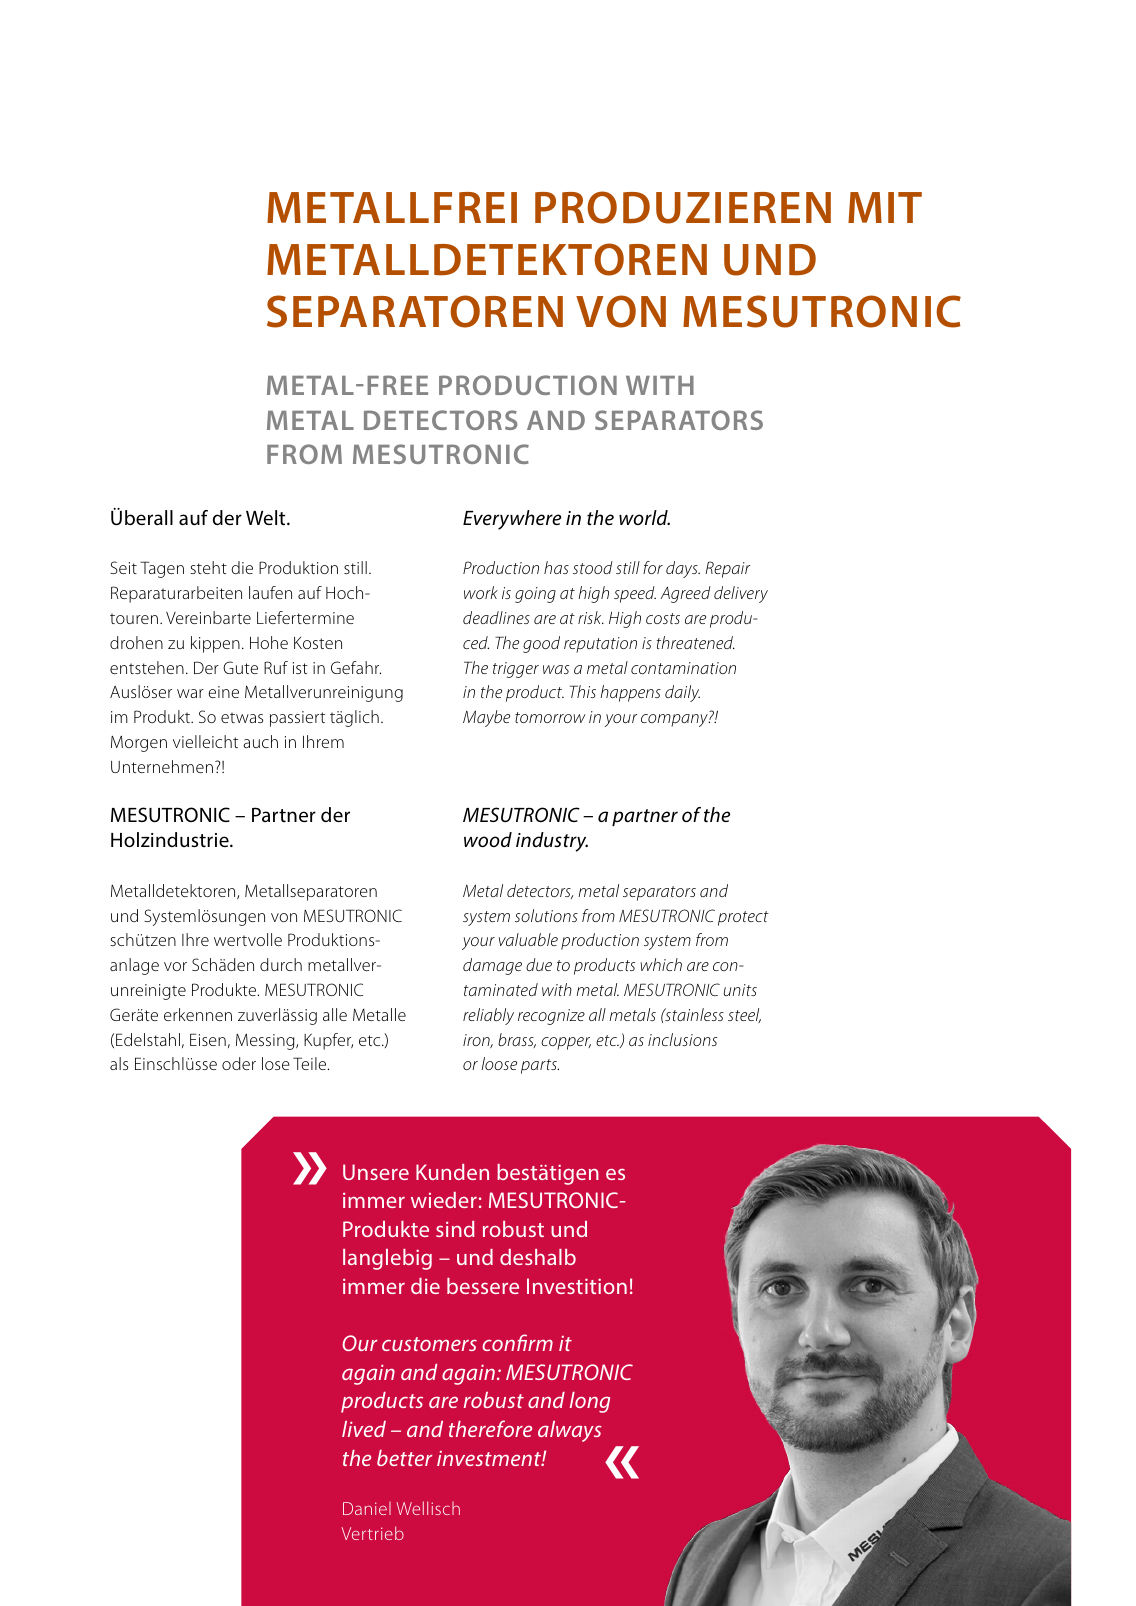 Image resolution: width=1136 pixels, height=1606 pixels. What do you see at coordinates (885, 207) in the screenshot?
I see `MIT` at bounding box center [885, 207].
